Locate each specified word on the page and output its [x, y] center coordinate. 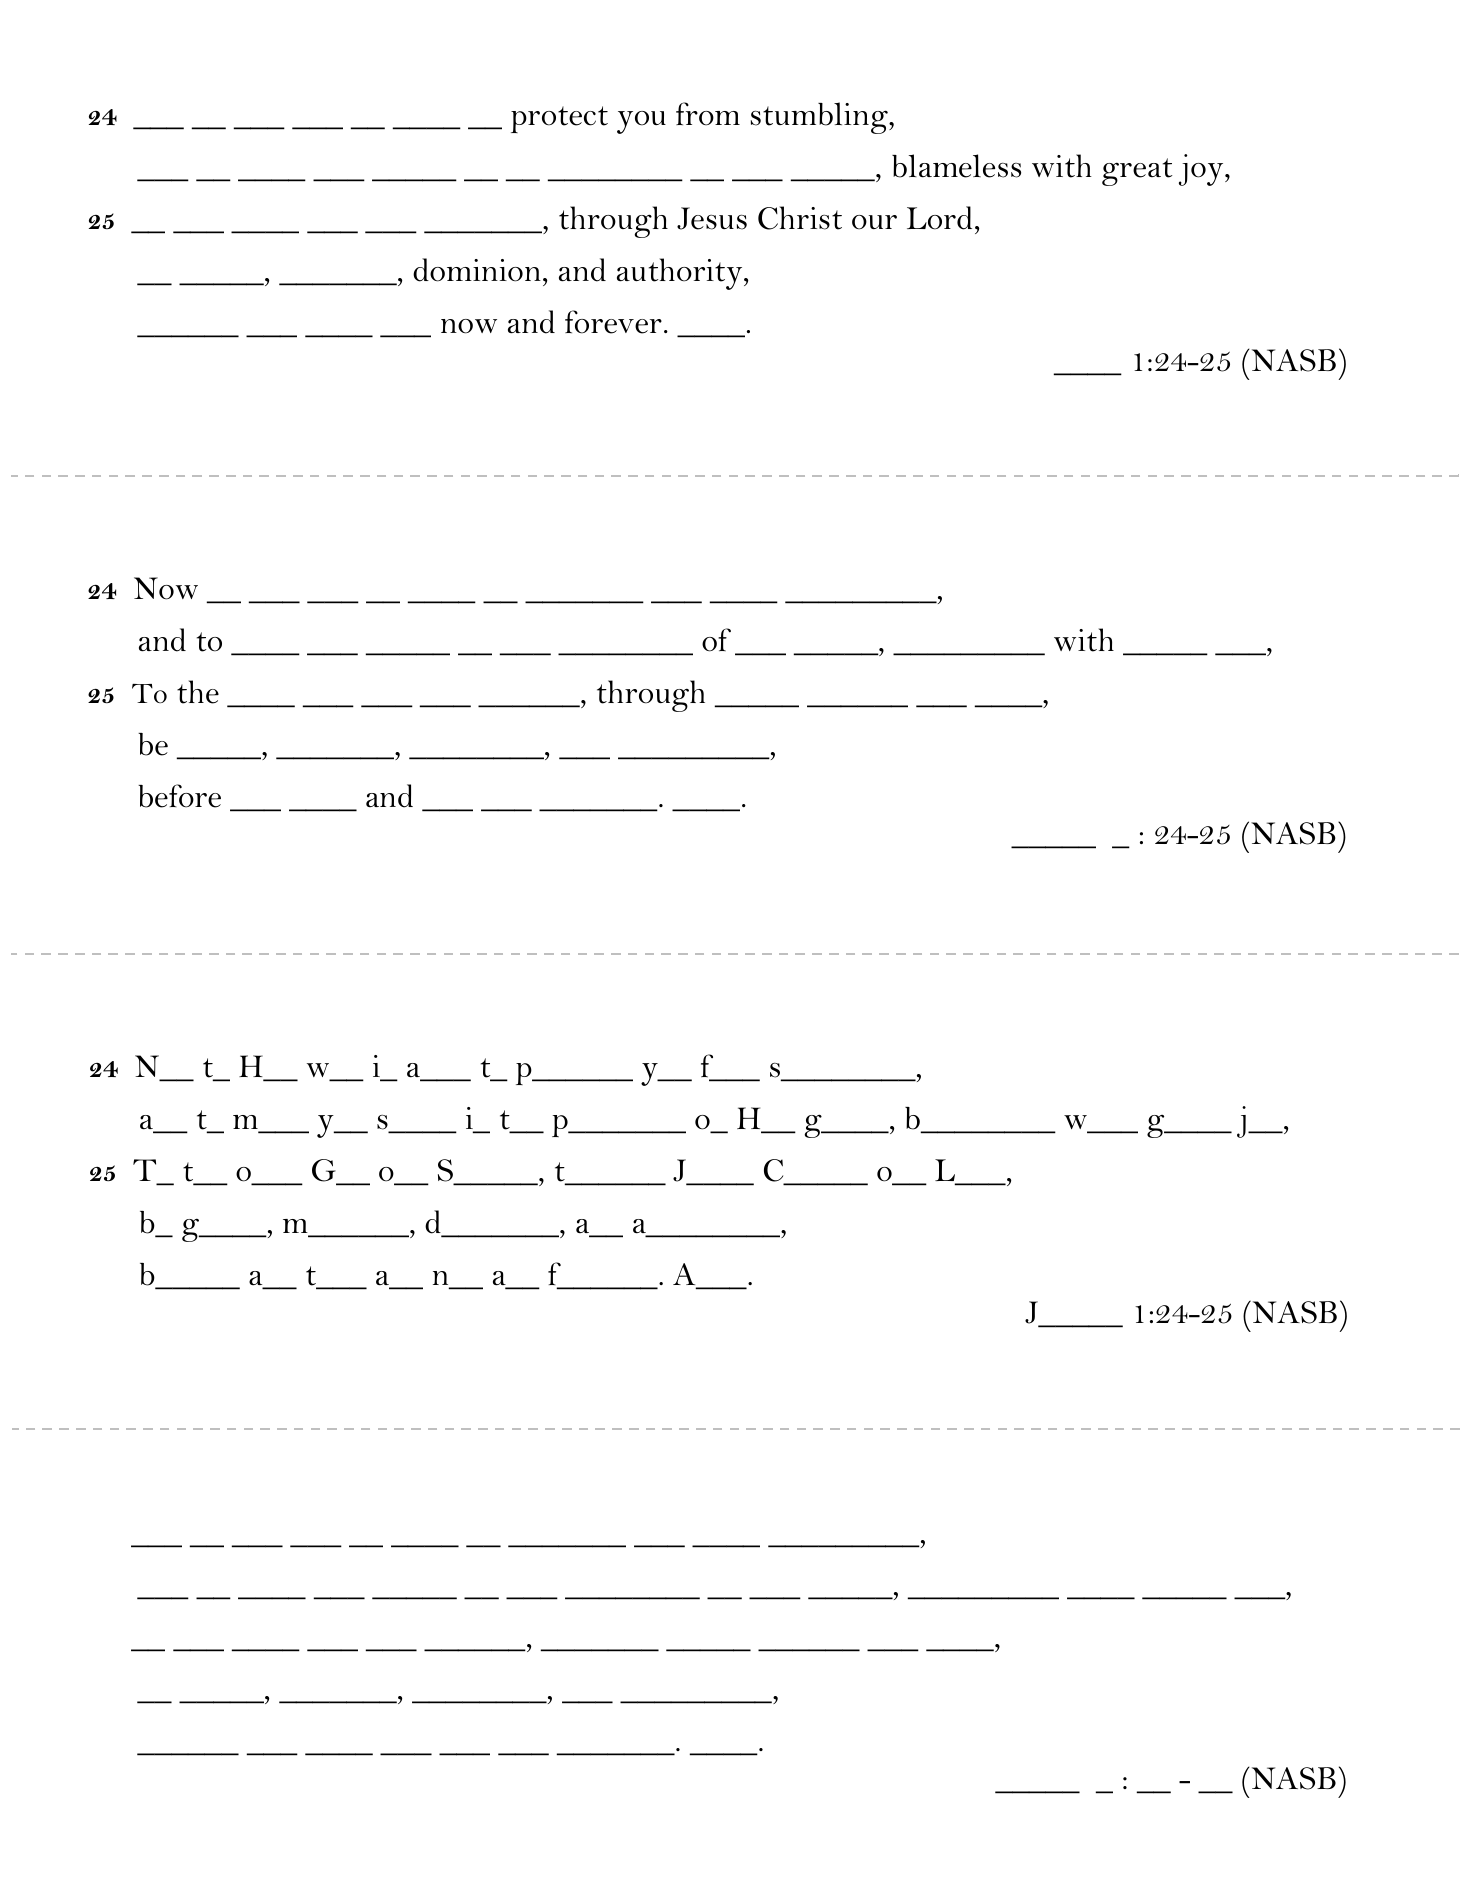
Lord [939, 218]
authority [681, 274]
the [198, 692]
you [641, 122]
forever [613, 322]
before [179, 796]
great [1137, 172]
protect [559, 119]
